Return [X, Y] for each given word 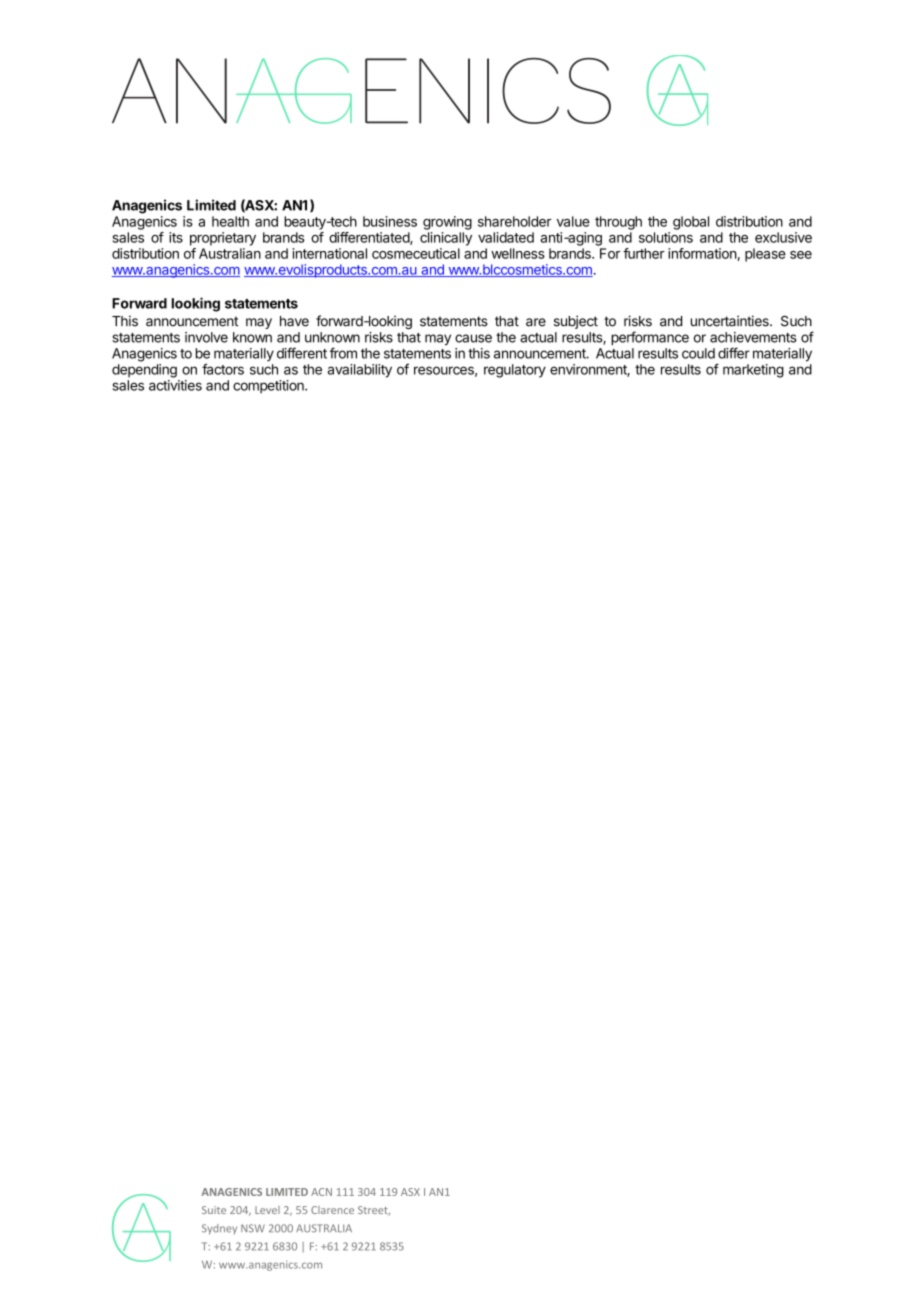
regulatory [515, 371]
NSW [253, 1228]
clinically [446, 239]
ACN [321, 1192]
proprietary [223, 239]
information [702, 253]
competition [269, 387]
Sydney [219, 1229]
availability [360, 371]
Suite [214, 1210]
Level [267, 1210]
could [698, 353]
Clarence [332, 1210]
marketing [753, 371]
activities [175, 385]
